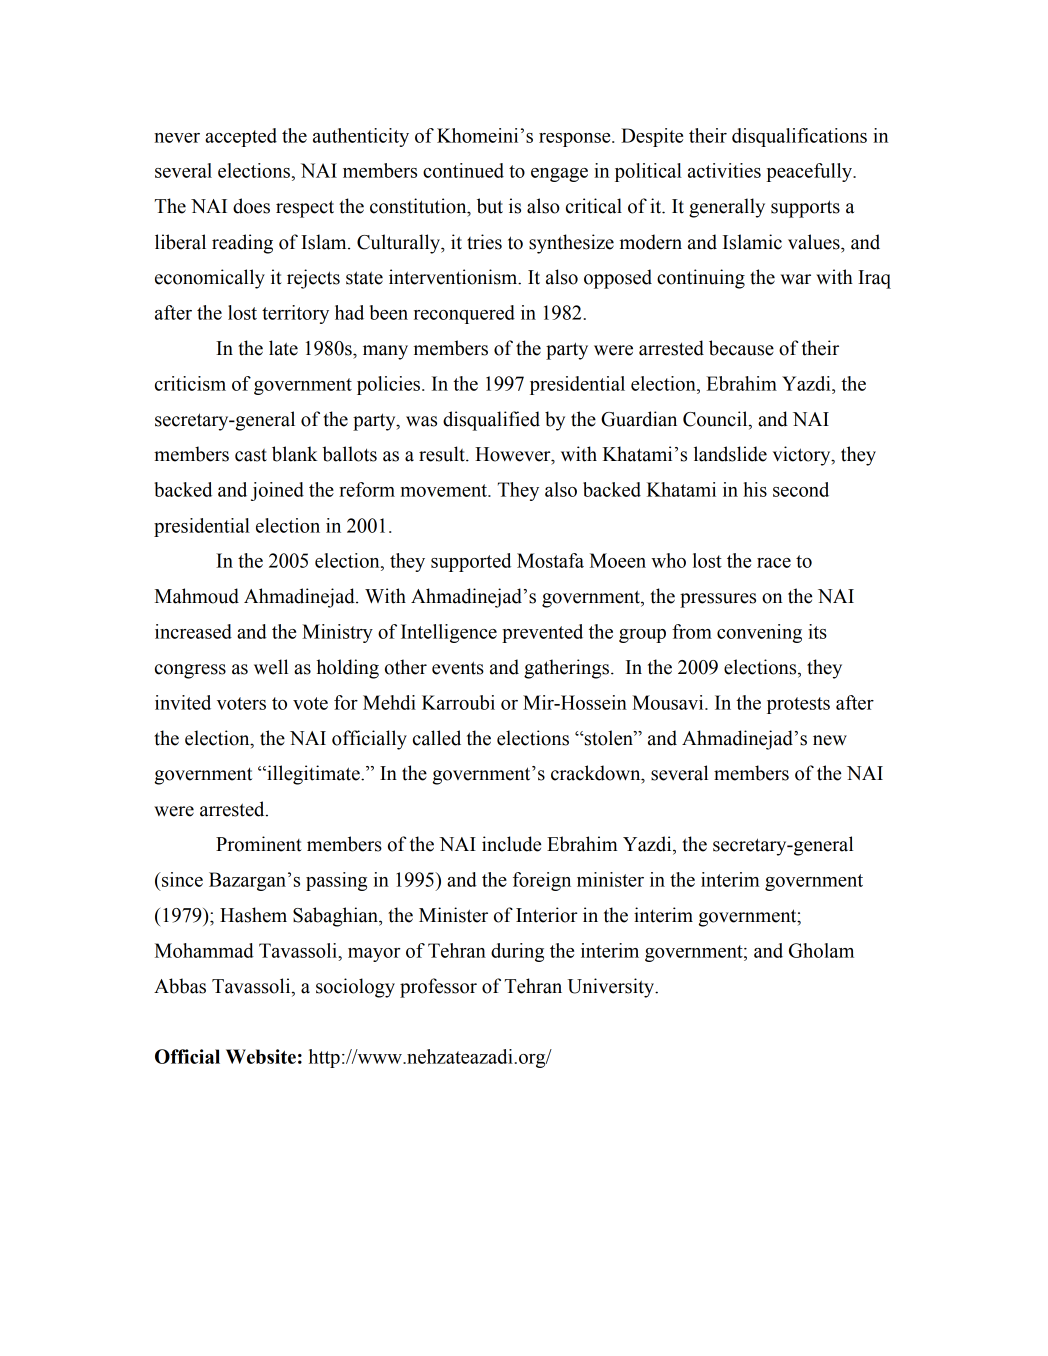  I want to click on Website, so click(261, 1056).
